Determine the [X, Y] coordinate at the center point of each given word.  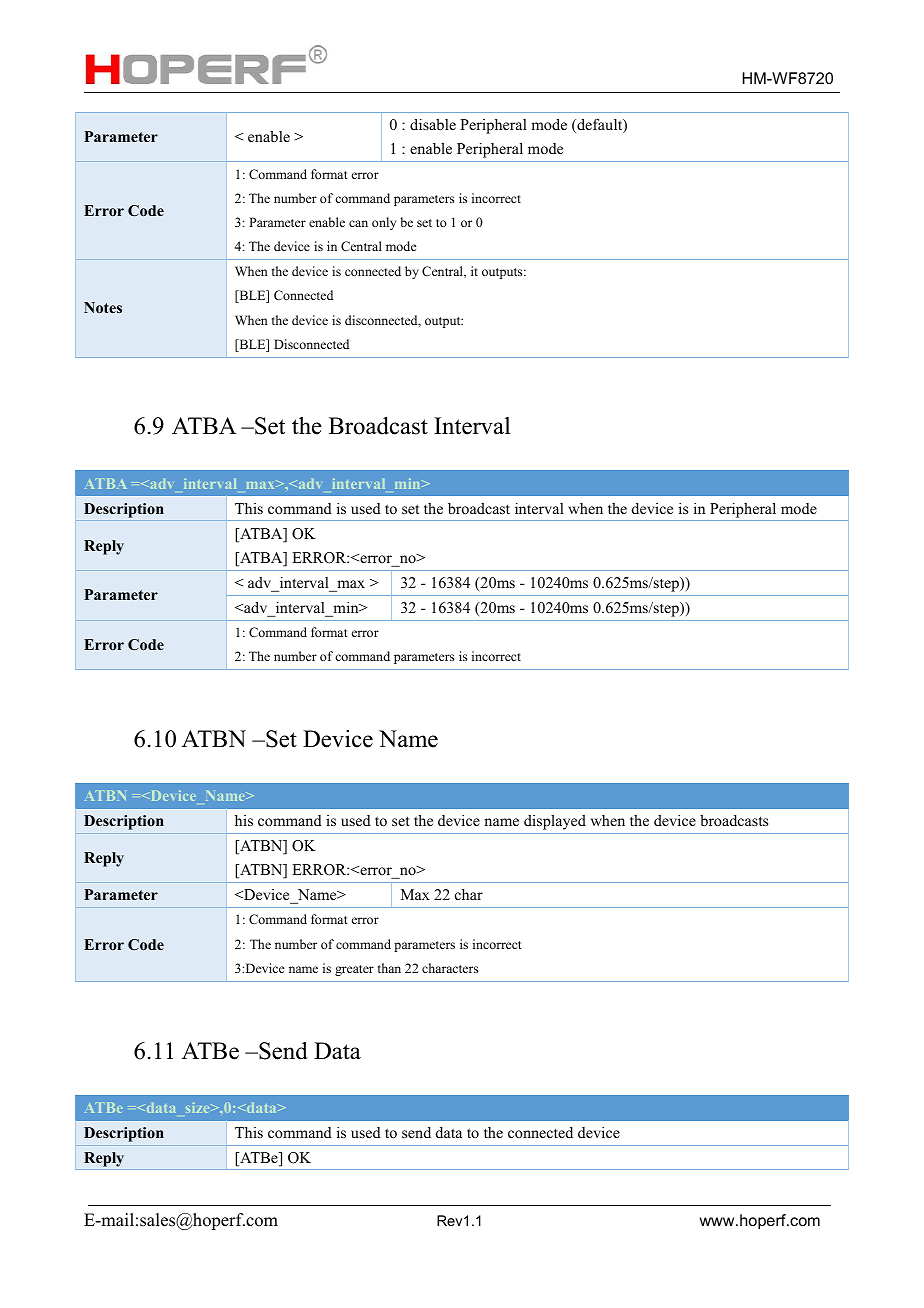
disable [433, 124]
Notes [103, 307]
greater [354, 970]
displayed [555, 822]
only [384, 223]
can [358, 223]
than [389, 968]
